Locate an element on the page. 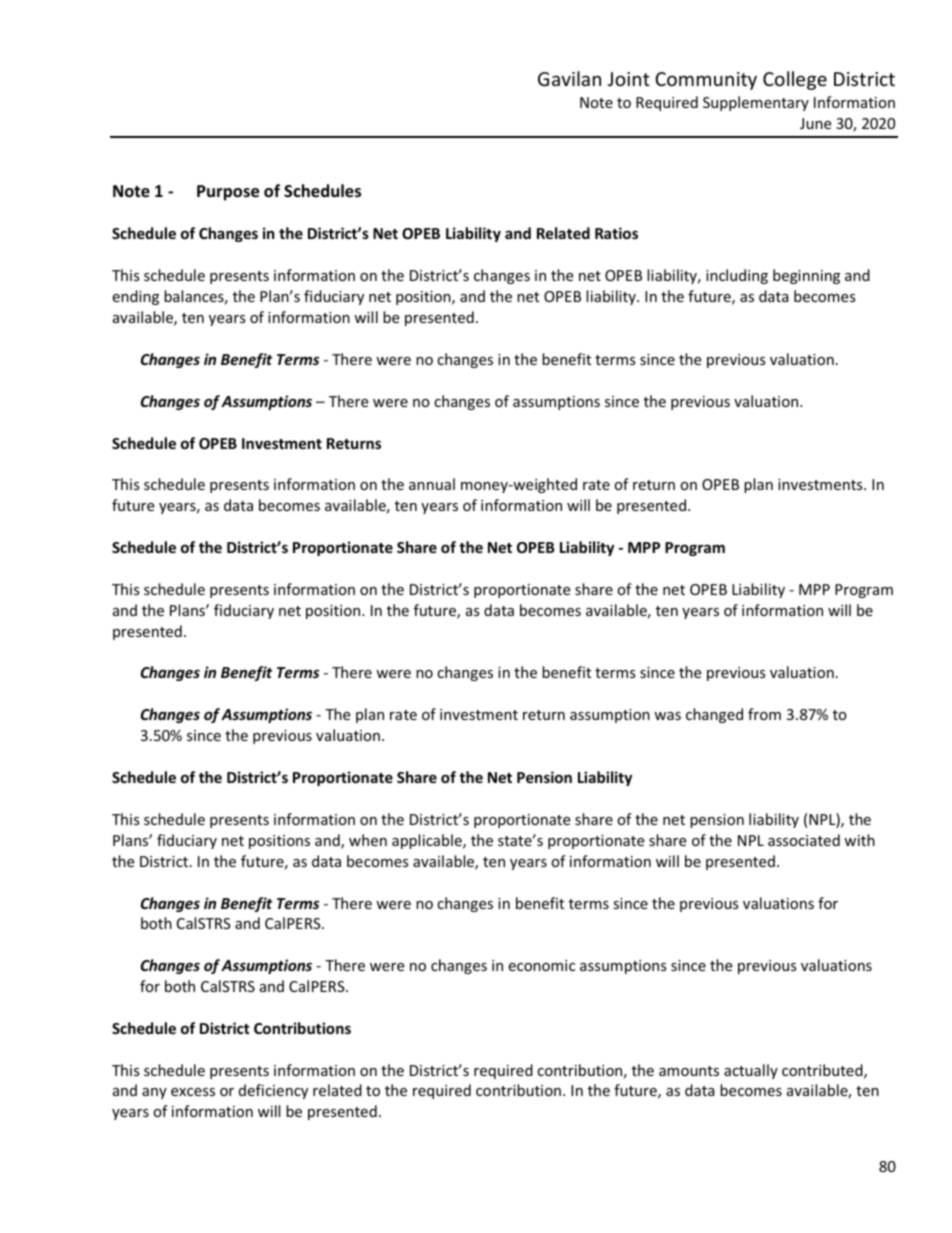 The image size is (952, 1233). Supplementary is located at coordinates (756, 103).
